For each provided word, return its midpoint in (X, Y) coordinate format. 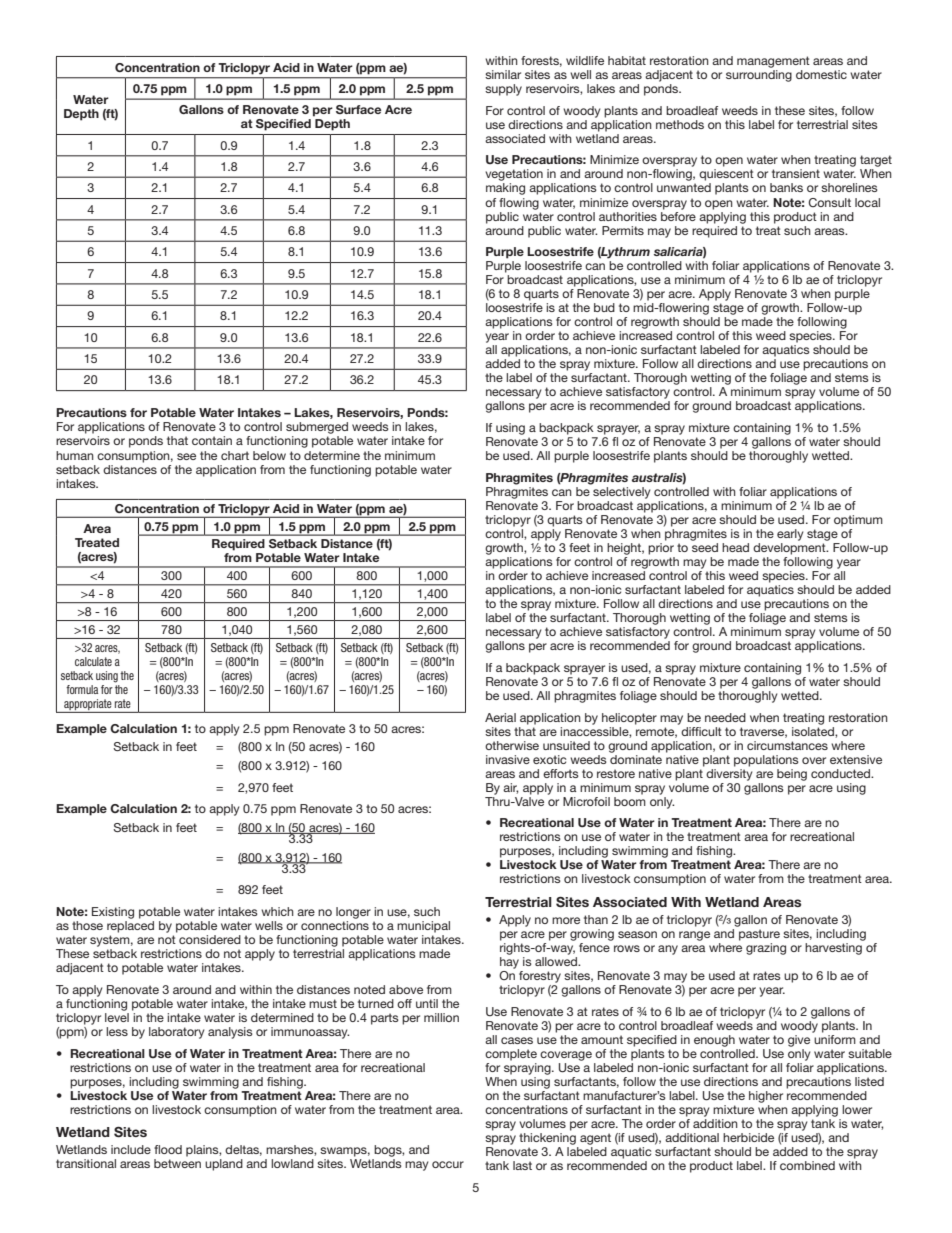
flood (168, 1149)
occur (448, 1164)
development (790, 549)
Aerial (500, 717)
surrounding (759, 76)
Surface (358, 109)
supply (503, 90)
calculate (93, 661)
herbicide (748, 1137)
